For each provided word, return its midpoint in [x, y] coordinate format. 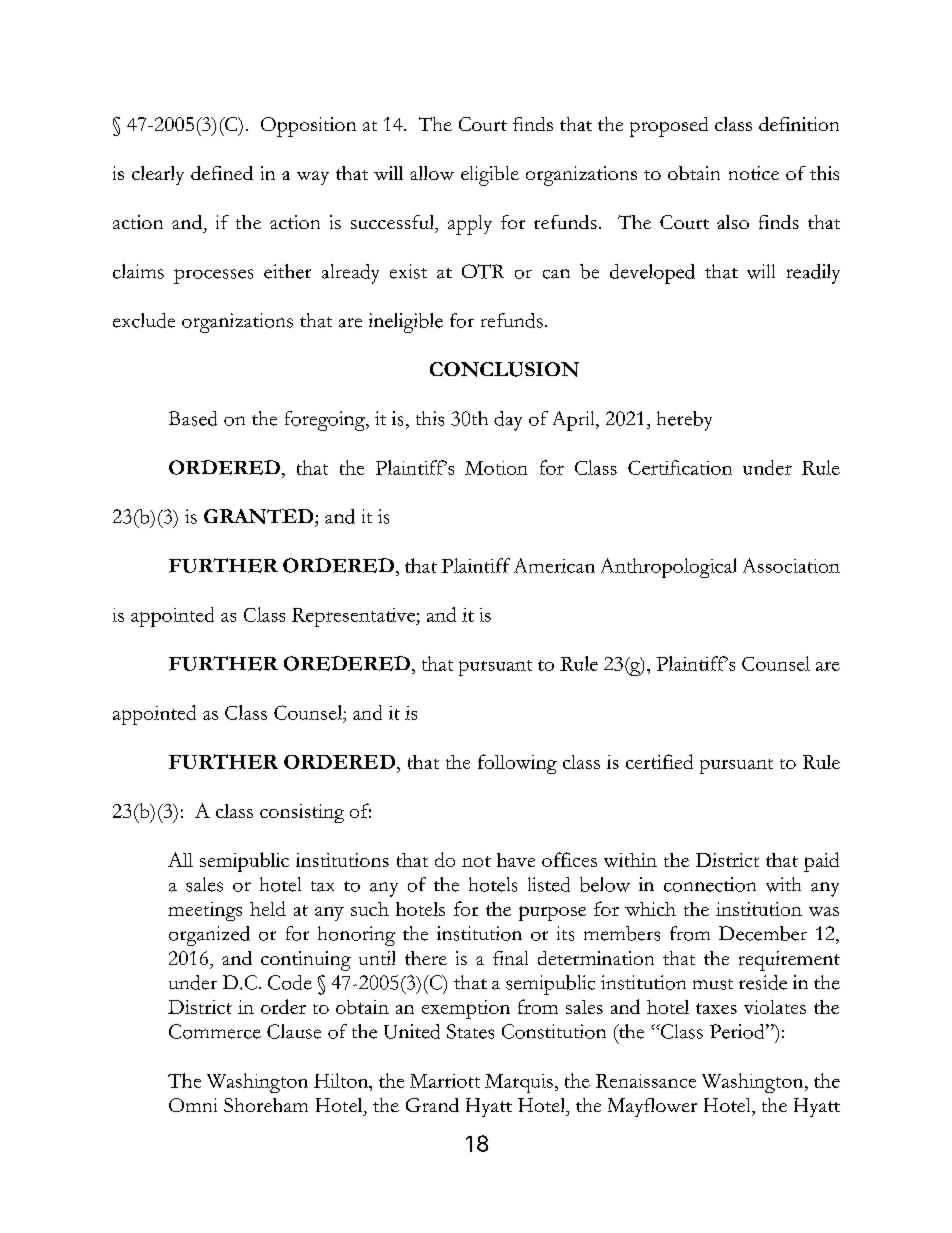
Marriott [445, 1081]
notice [754, 173]
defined [222, 173]
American [554, 565]
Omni [193, 1105]
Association [791, 565]
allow [432, 173]
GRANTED [260, 516]
